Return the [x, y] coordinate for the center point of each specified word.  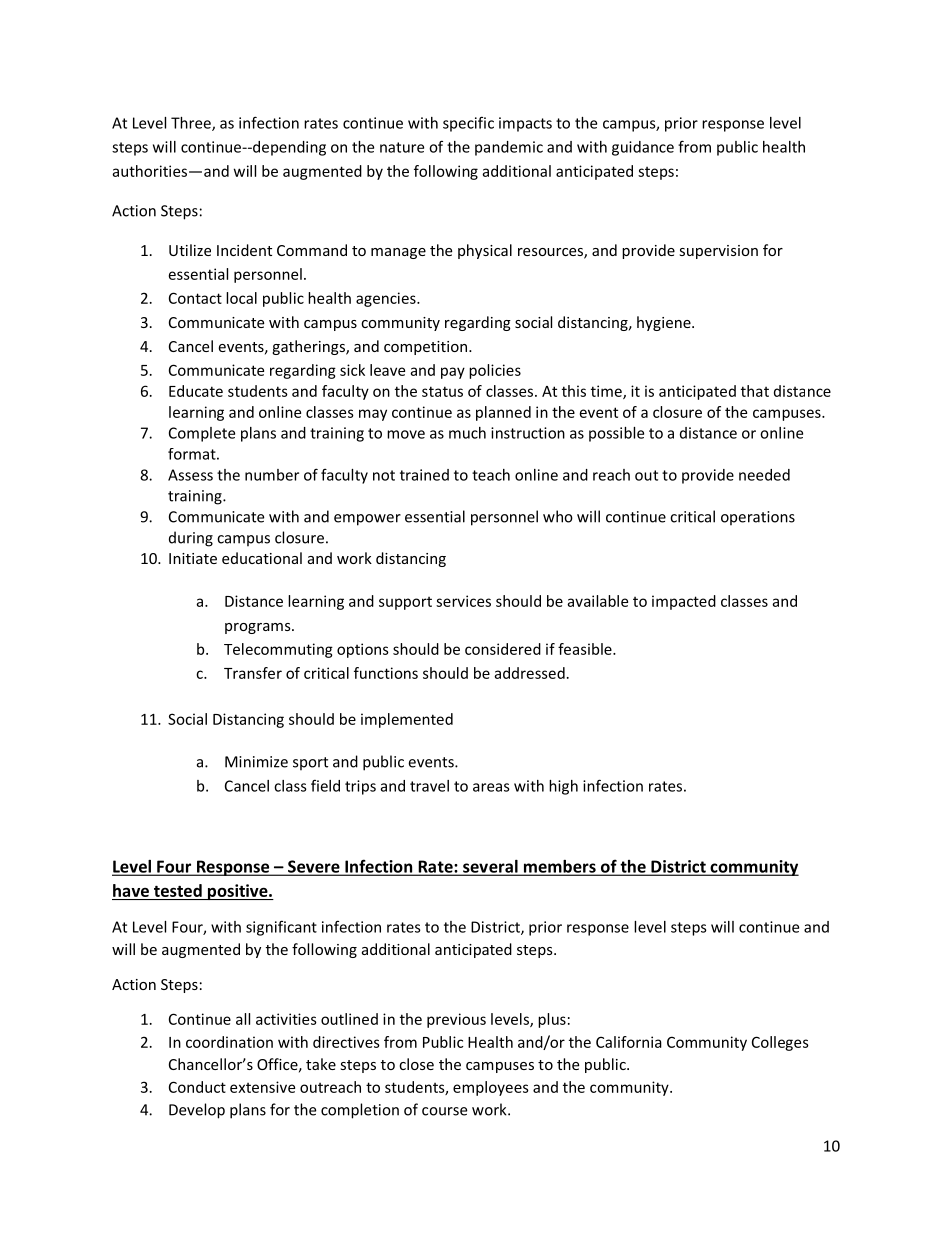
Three [192, 124]
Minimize [256, 762]
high [563, 787]
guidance [643, 148]
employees [491, 1088]
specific [468, 124]
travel [429, 786]
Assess [190, 475]
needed [764, 475]
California [629, 1042]
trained [424, 475]
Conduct [197, 1087]
